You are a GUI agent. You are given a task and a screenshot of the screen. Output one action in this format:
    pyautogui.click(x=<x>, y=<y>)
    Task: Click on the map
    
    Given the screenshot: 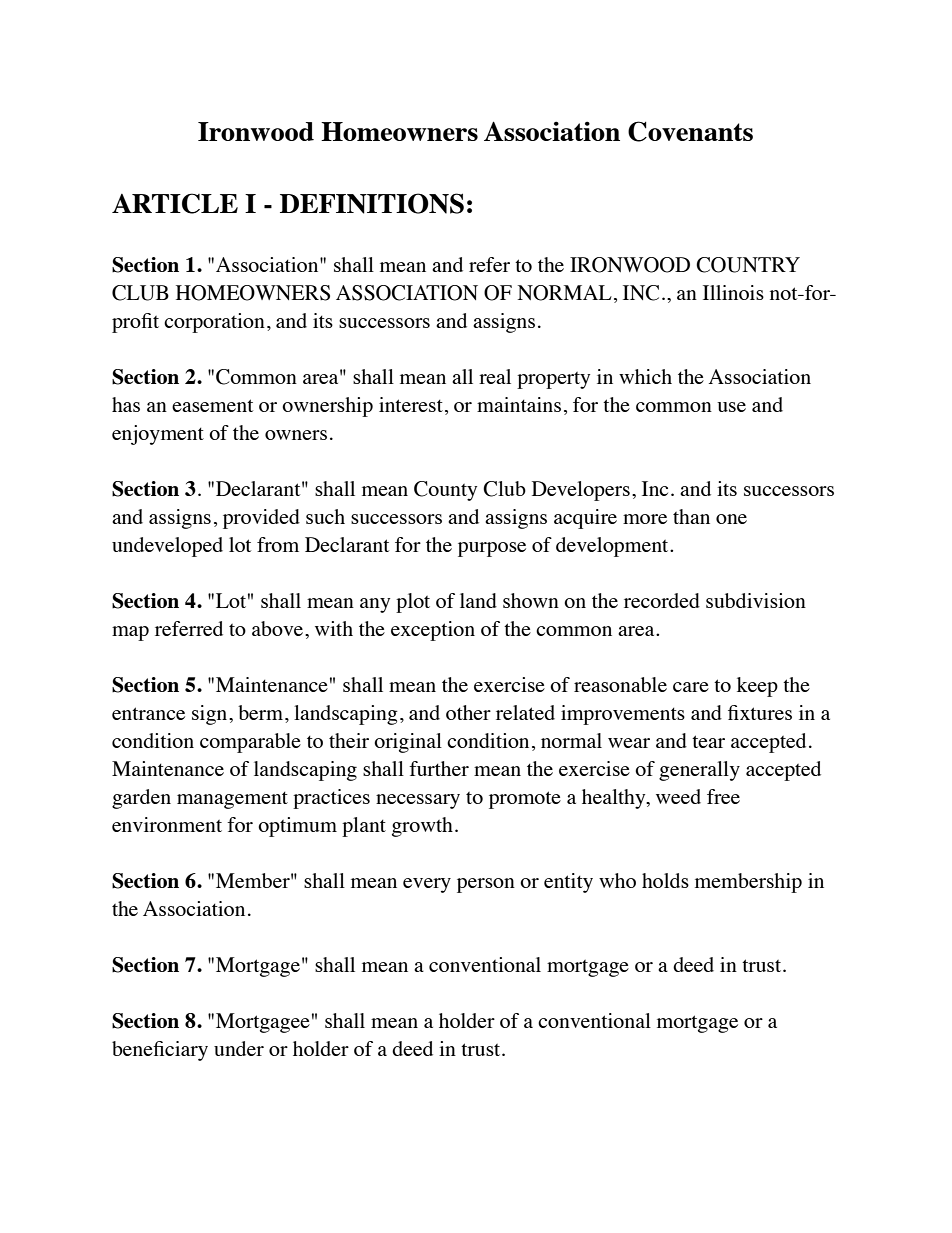 What is the action you would take?
    pyautogui.click(x=130, y=633)
